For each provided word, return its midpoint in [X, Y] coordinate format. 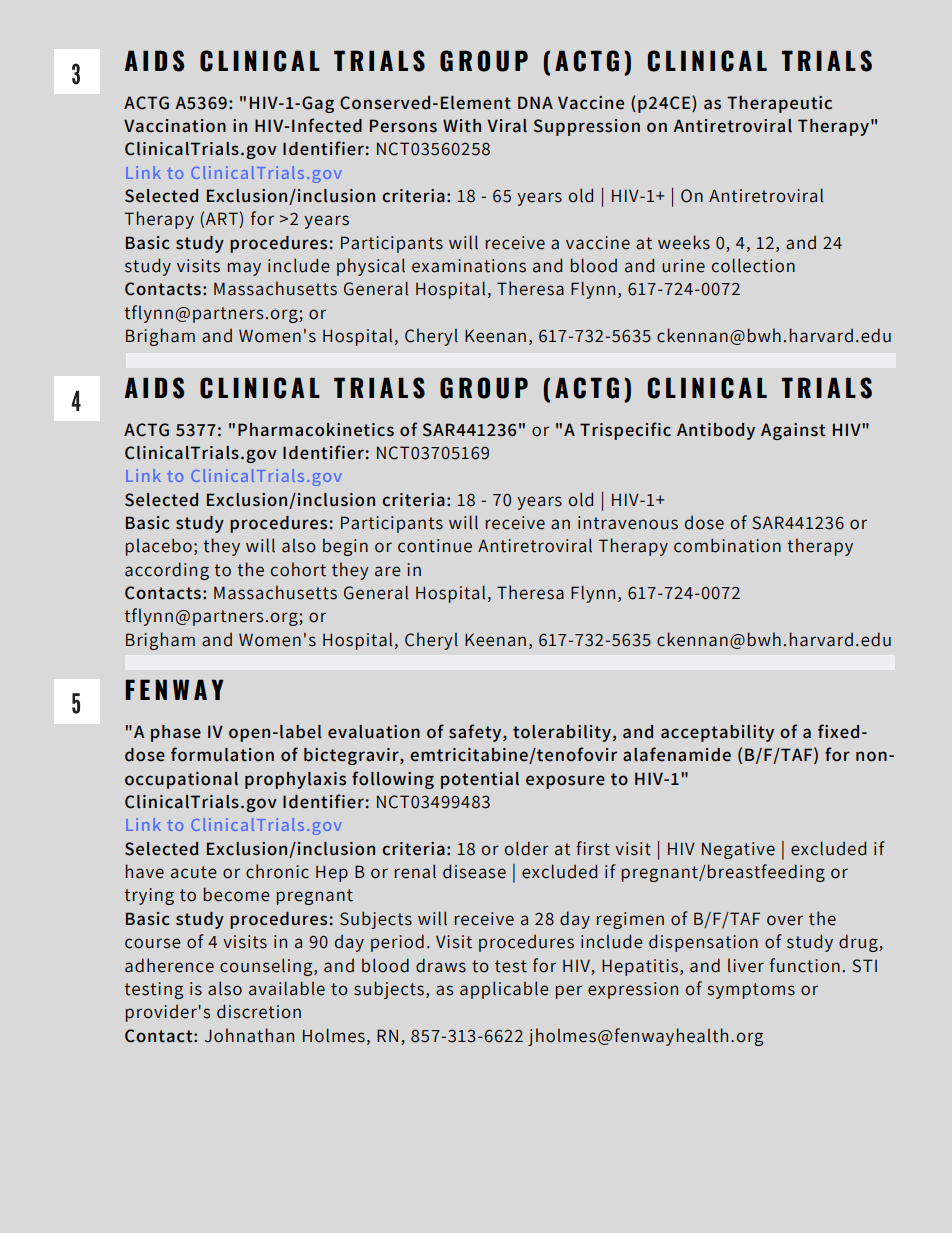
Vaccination [175, 126]
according [167, 571]
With [462, 126]
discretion [259, 1011]
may [244, 269]
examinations [469, 266]
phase [176, 733]
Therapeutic [779, 104]
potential [480, 780]
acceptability [717, 733]
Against [793, 431]
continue [435, 546]
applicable [504, 990]
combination [727, 545]
